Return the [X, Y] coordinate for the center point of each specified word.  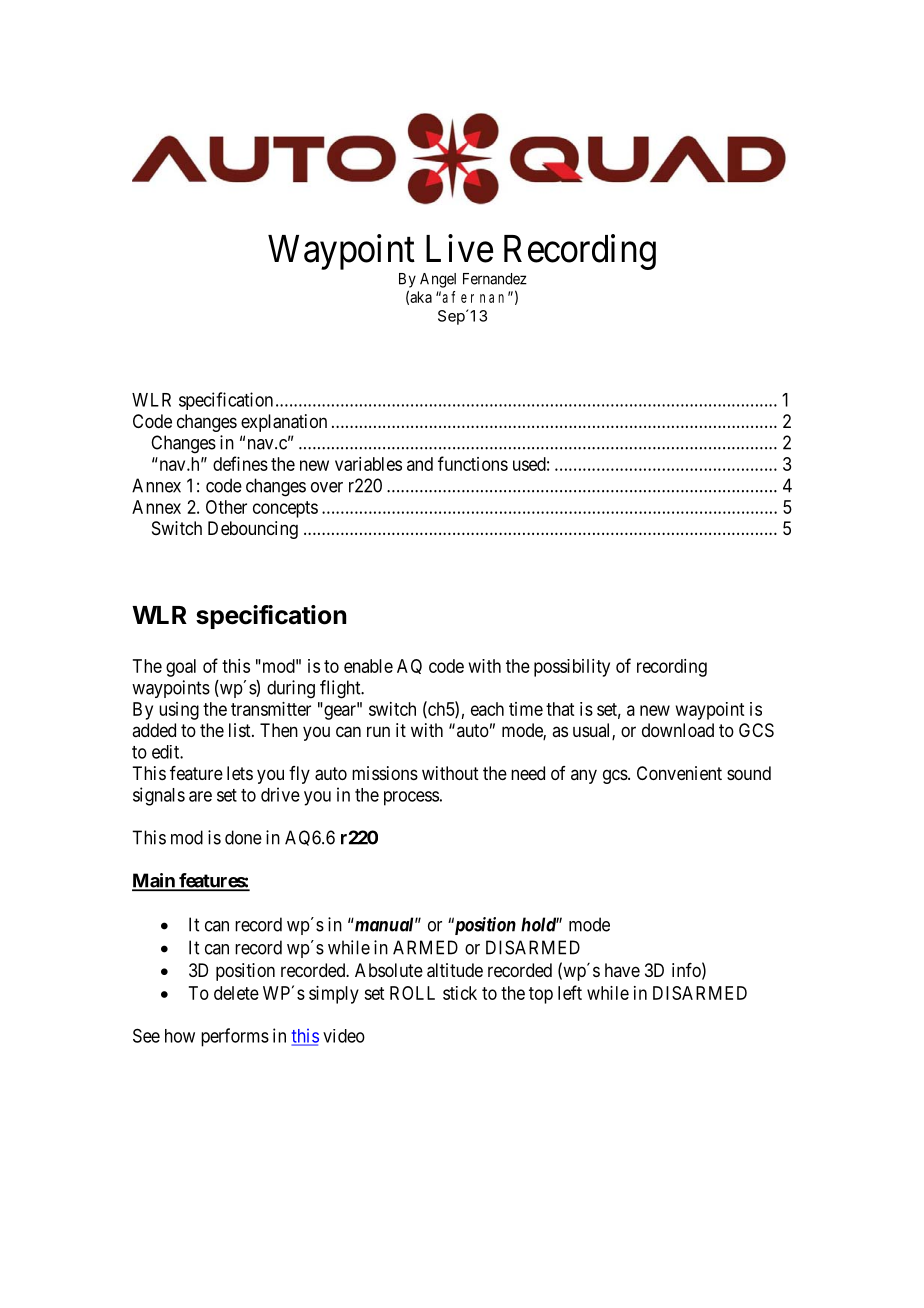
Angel [438, 280]
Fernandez [495, 279]
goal [181, 668]
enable [368, 666]
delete [236, 993]
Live [459, 248]
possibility [572, 668]
